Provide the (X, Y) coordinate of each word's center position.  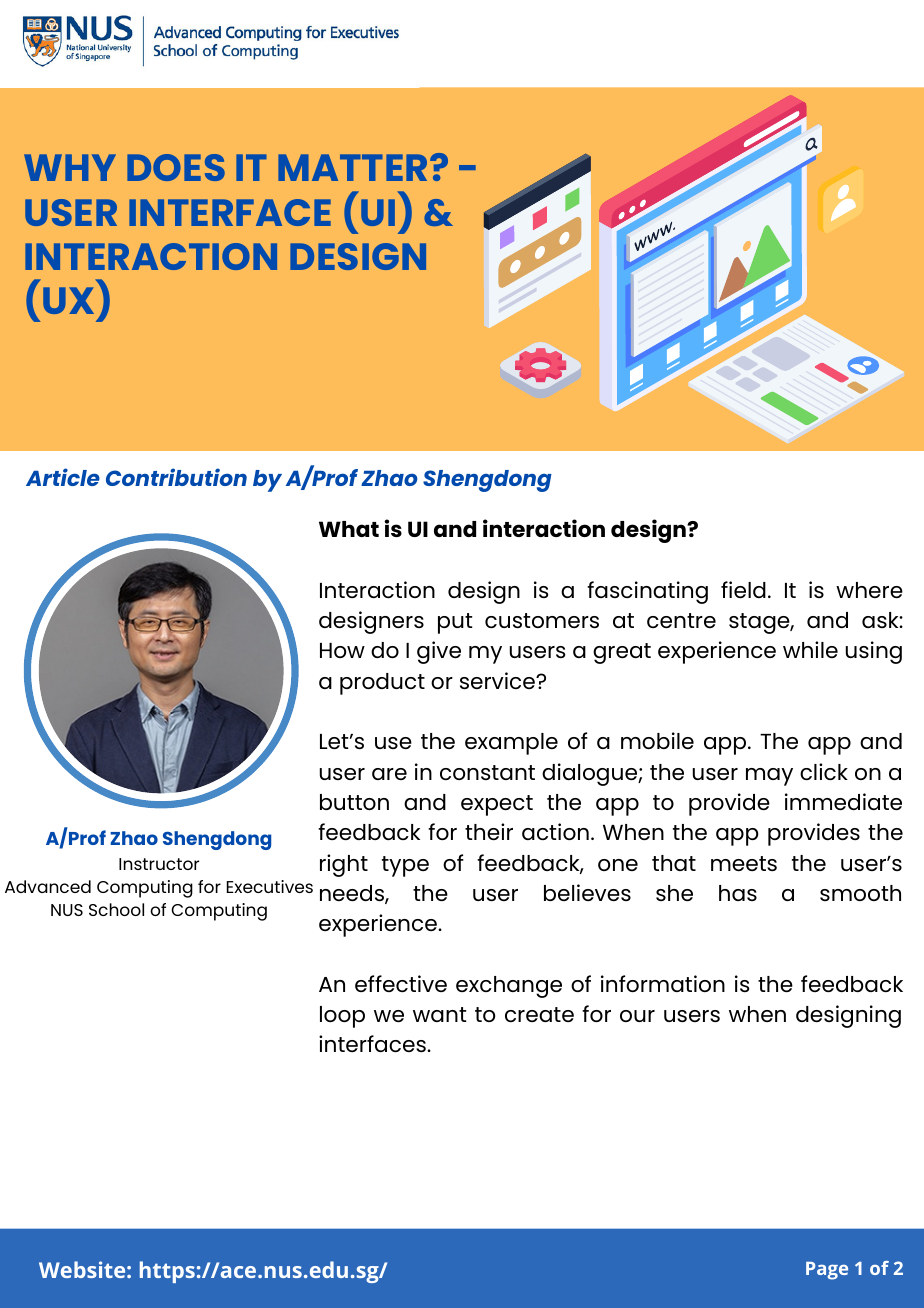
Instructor (159, 864)
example (511, 744)
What (349, 529)
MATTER (352, 167)
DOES (176, 167)
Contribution (176, 477)
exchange (509, 987)
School (116, 909)
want (439, 1014)
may (769, 777)
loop (342, 1017)
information (663, 983)
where (869, 590)
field (743, 589)
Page (827, 1271)
